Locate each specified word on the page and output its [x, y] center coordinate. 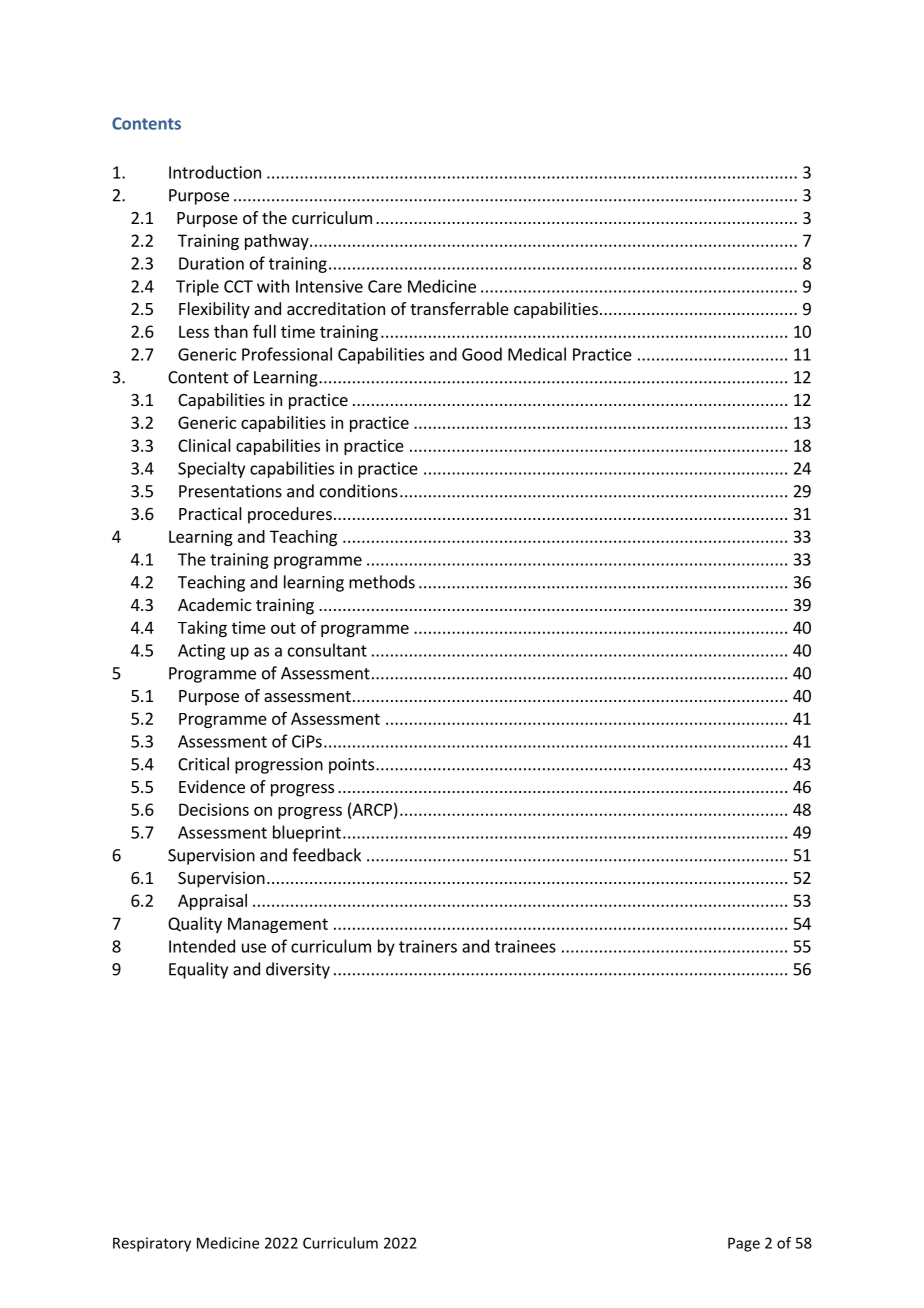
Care [385, 286]
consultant [327, 650]
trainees [525, 946]
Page [744, 1244]
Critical [203, 764]
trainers [428, 946]
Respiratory [152, 1244]
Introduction [215, 172]
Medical [537, 354]
